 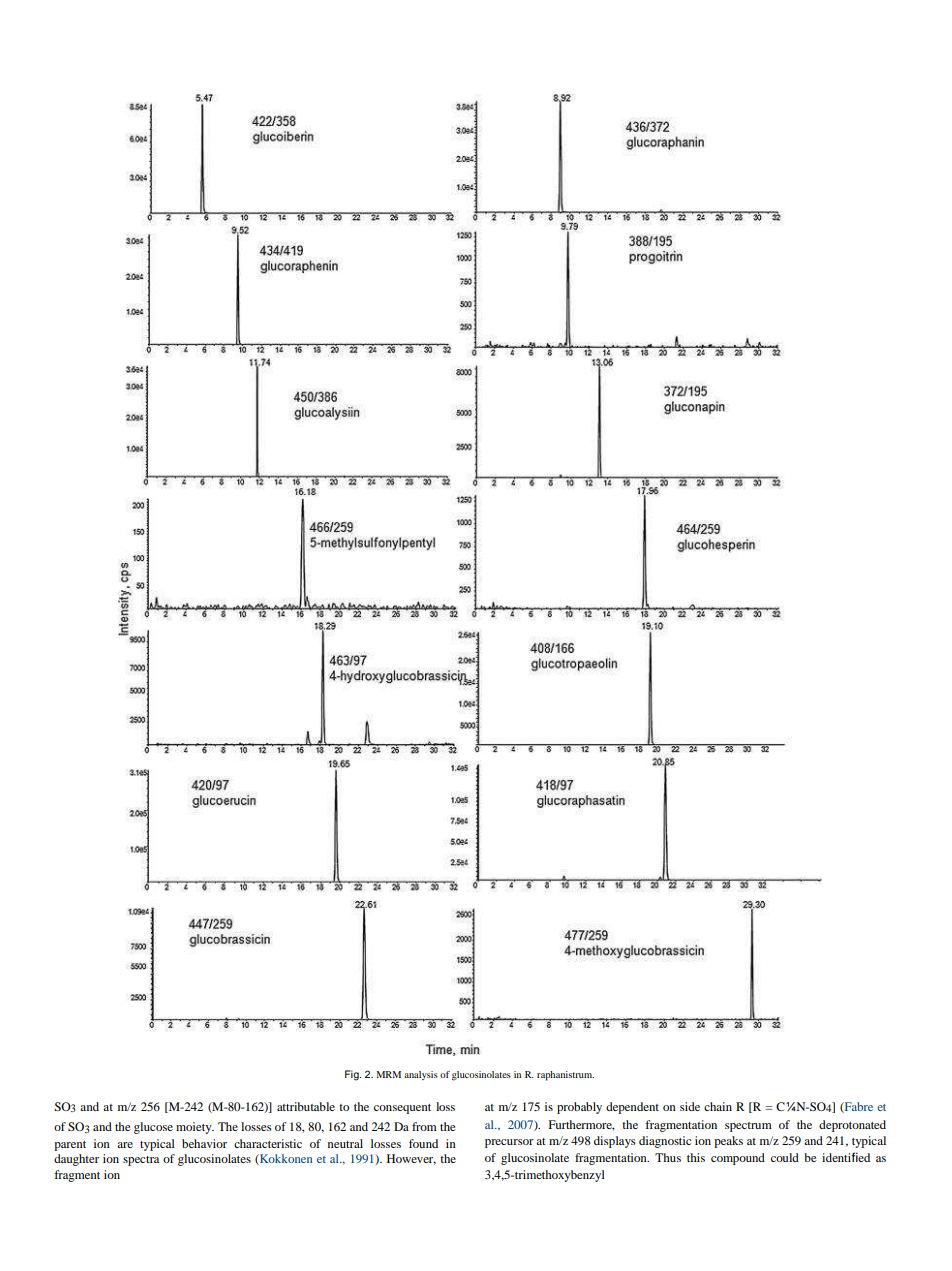 I want to click on found, so click(x=423, y=1143).
